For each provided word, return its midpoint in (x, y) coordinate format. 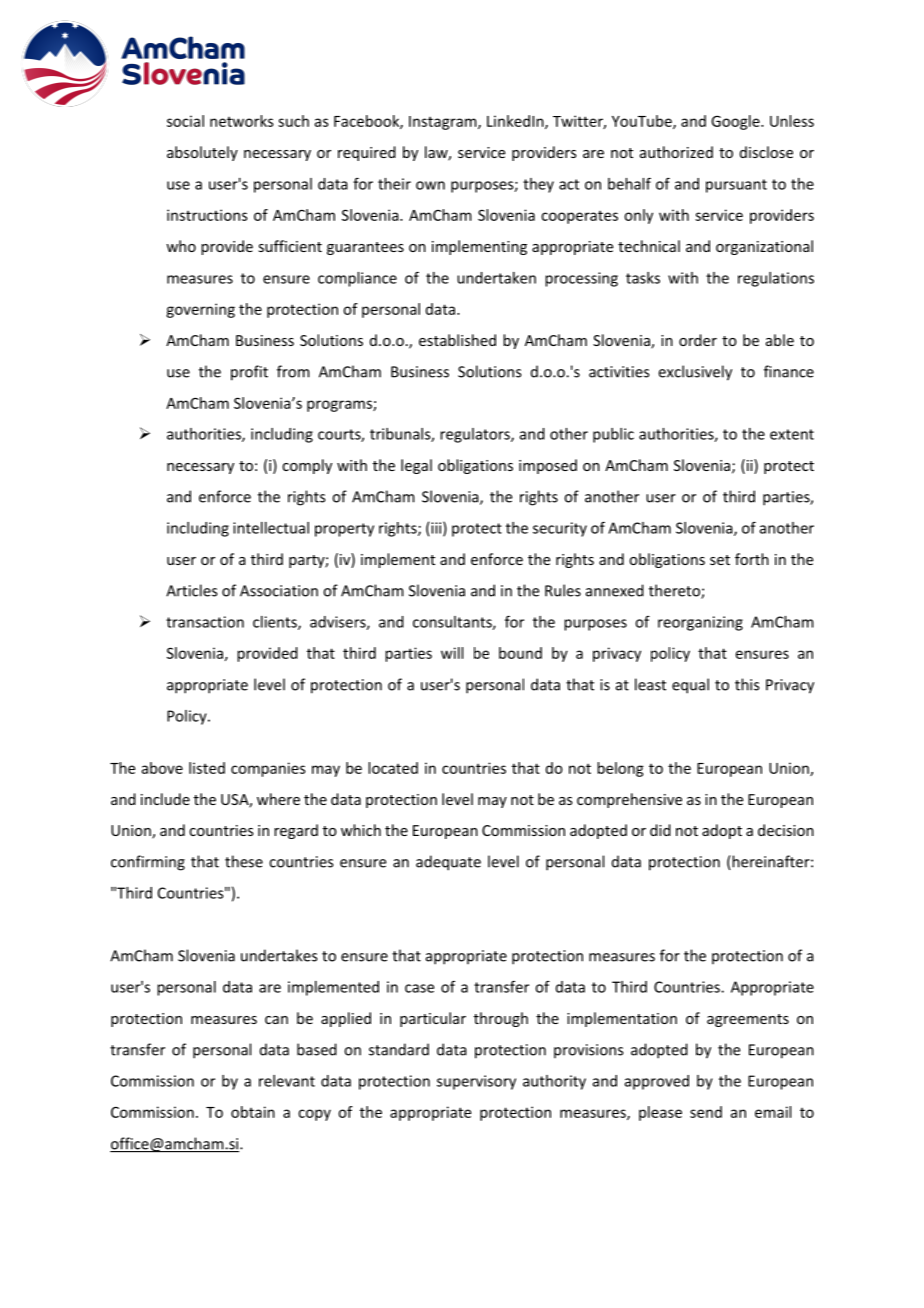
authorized (676, 152)
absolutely (202, 153)
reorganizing (700, 623)
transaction (205, 622)
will (452, 653)
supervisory (476, 1082)
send (706, 1112)
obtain (253, 1112)
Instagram (444, 123)
